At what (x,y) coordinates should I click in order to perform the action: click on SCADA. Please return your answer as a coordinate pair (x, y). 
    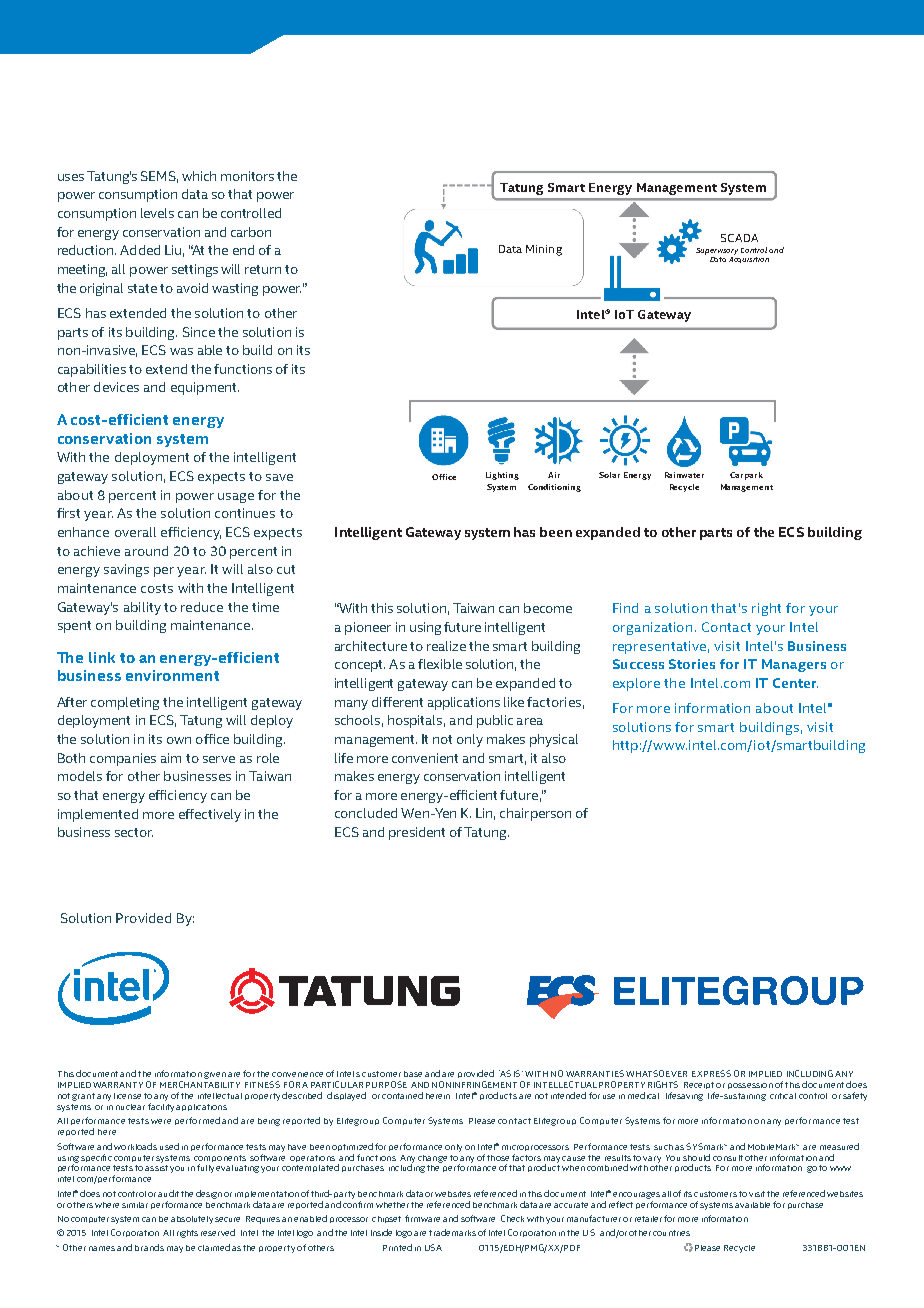
    Looking at the image, I should click on (739, 238).
